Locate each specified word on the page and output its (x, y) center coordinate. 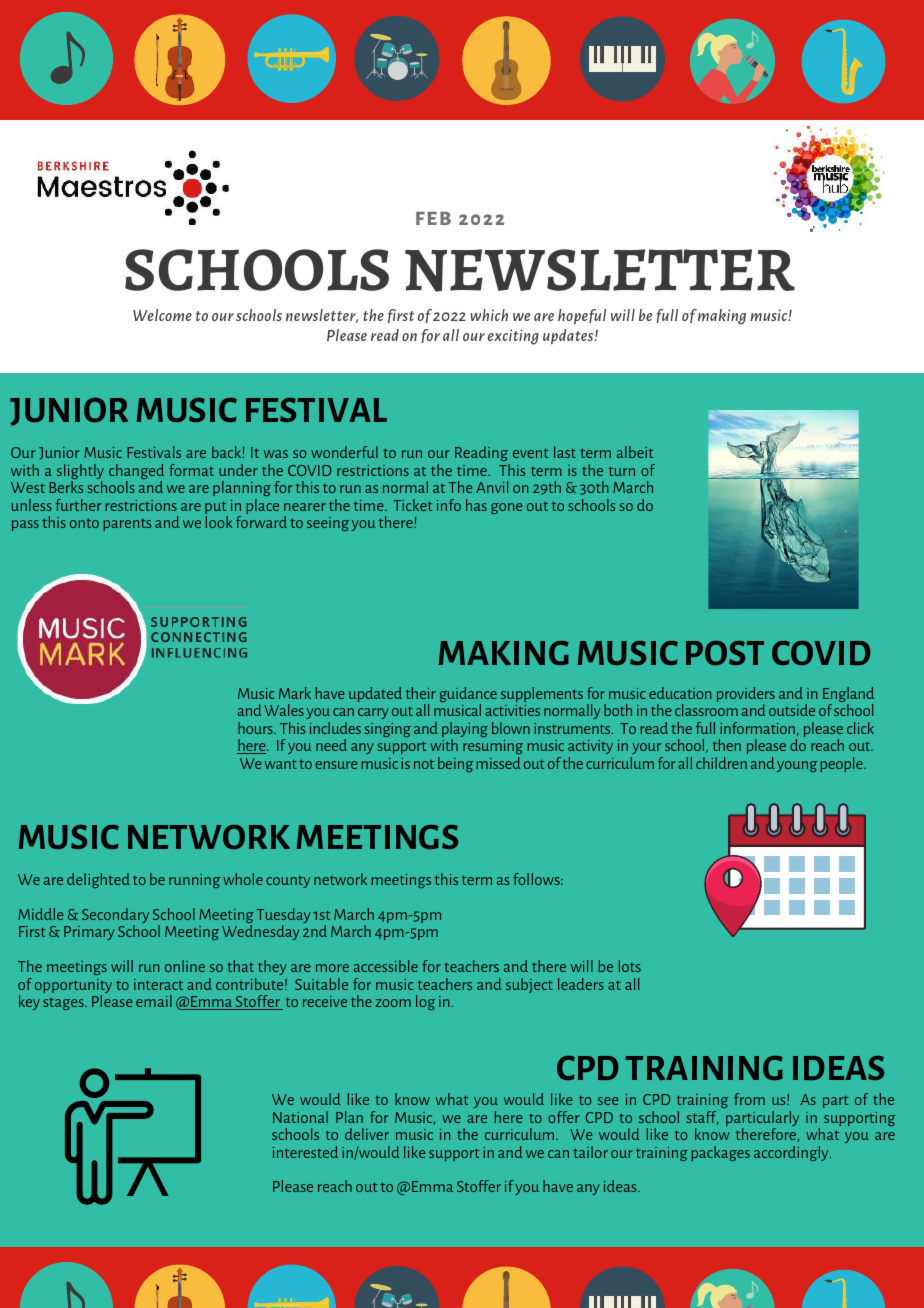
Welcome (162, 315)
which (489, 315)
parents (127, 525)
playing (465, 731)
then (727, 745)
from (749, 1099)
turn (622, 471)
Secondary (115, 917)
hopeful (582, 317)
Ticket (412, 505)
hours (256, 728)
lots (630, 966)
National (300, 1117)
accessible (386, 966)
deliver (367, 1134)
